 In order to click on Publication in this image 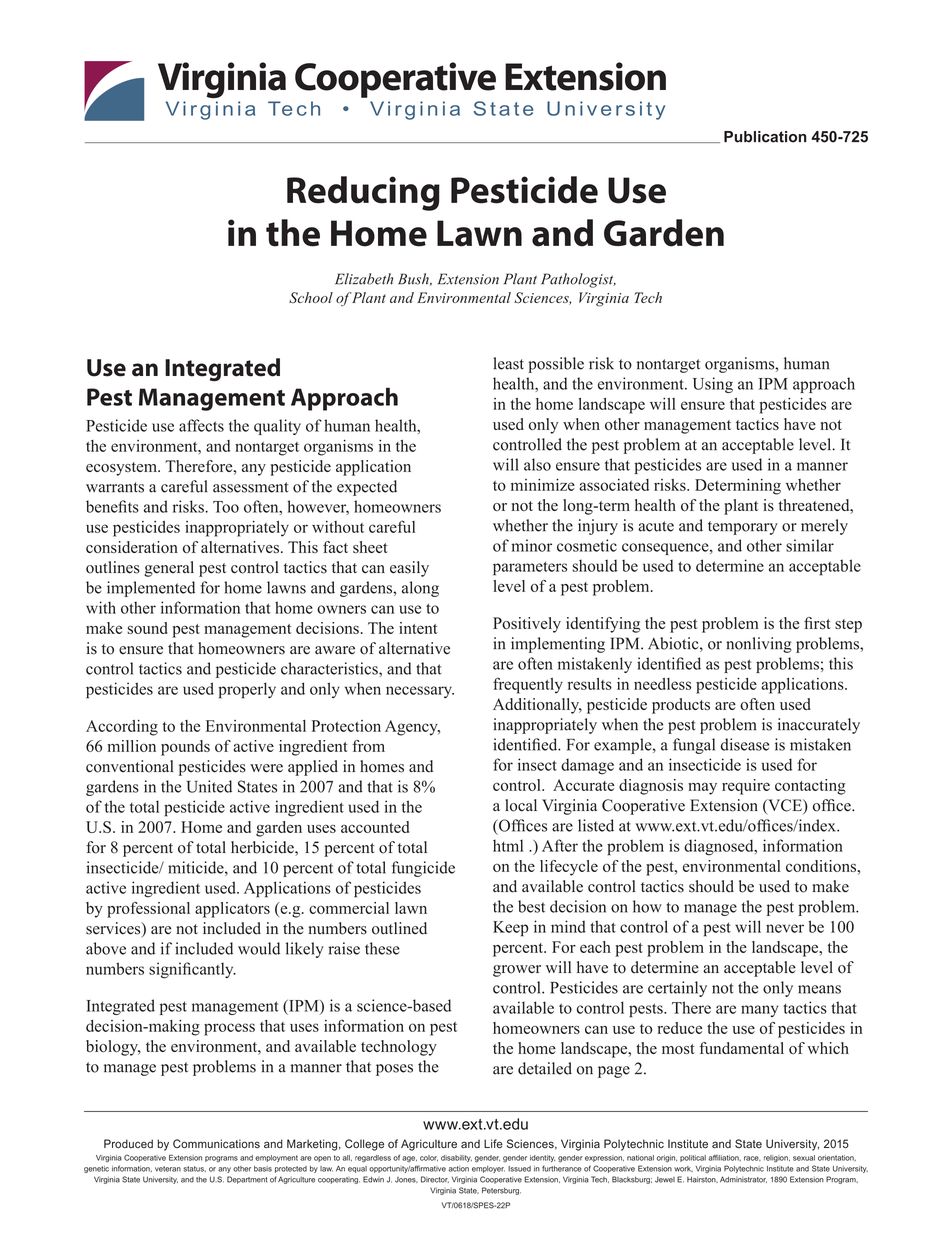, I will do `click(765, 137)`.
